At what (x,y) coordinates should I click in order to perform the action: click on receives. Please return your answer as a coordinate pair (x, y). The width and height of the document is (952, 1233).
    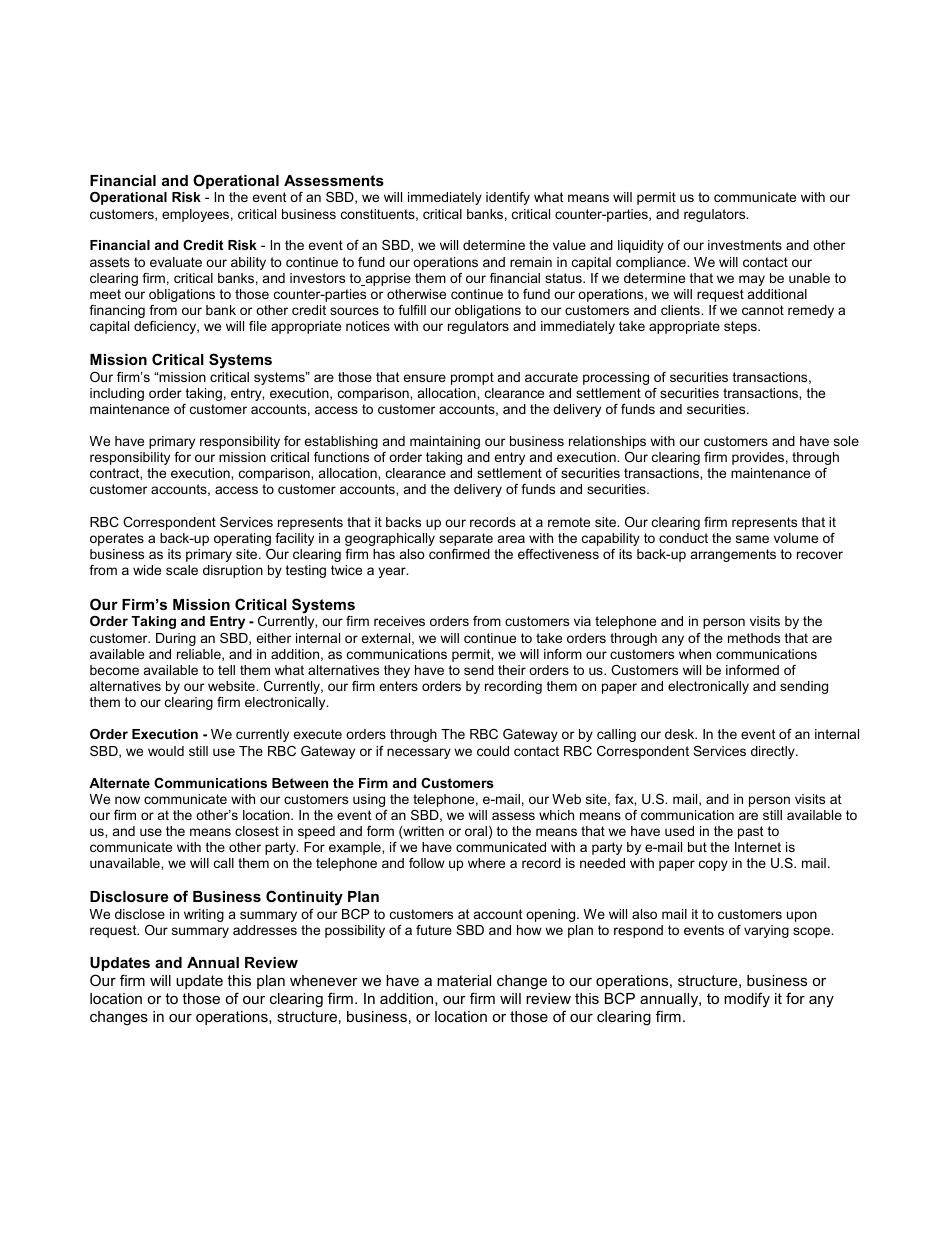
    Looking at the image, I should click on (399, 621).
